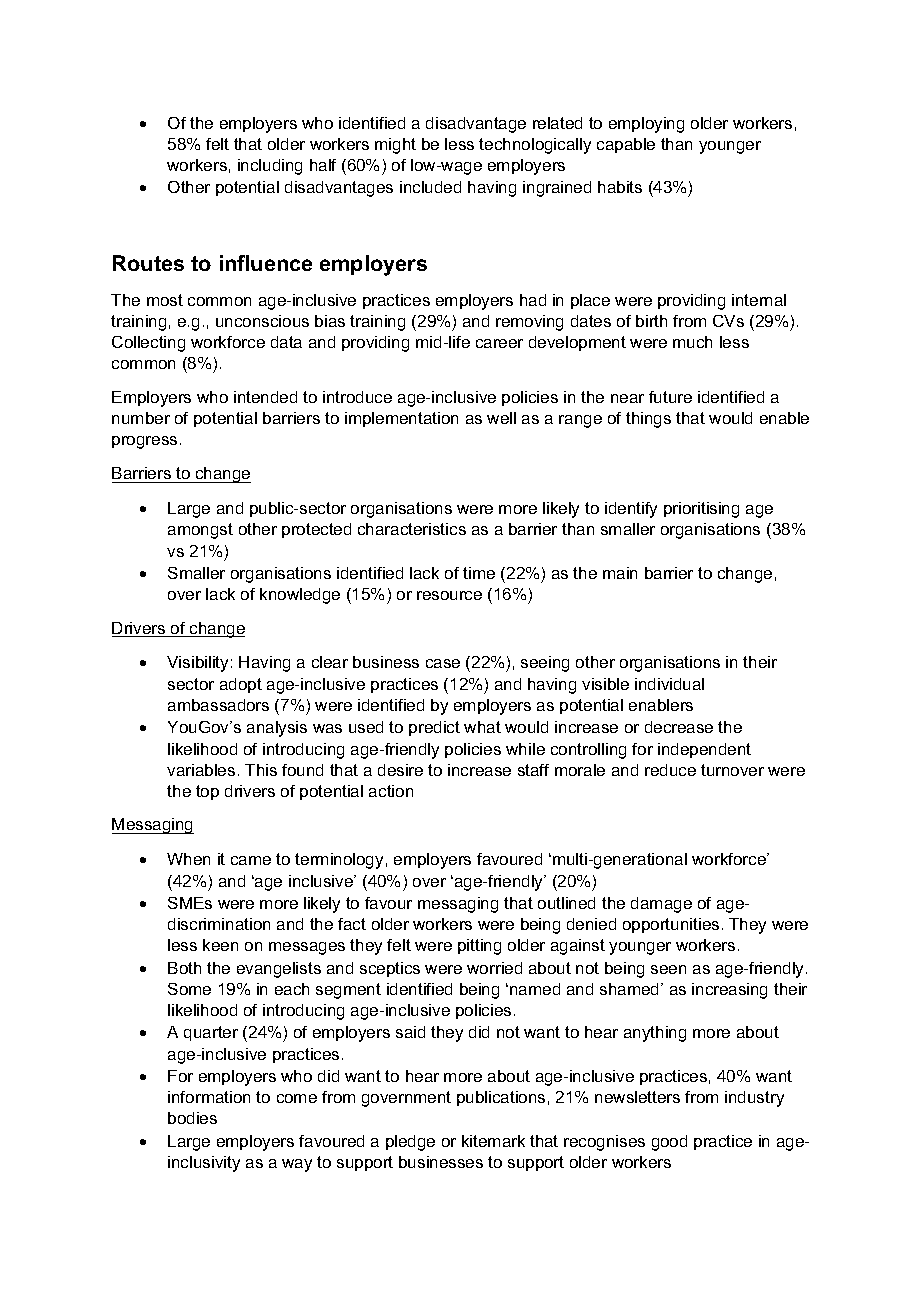  What do you see at coordinates (192, 1118) in the screenshot?
I see `bodies` at bounding box center [192, 1118].
